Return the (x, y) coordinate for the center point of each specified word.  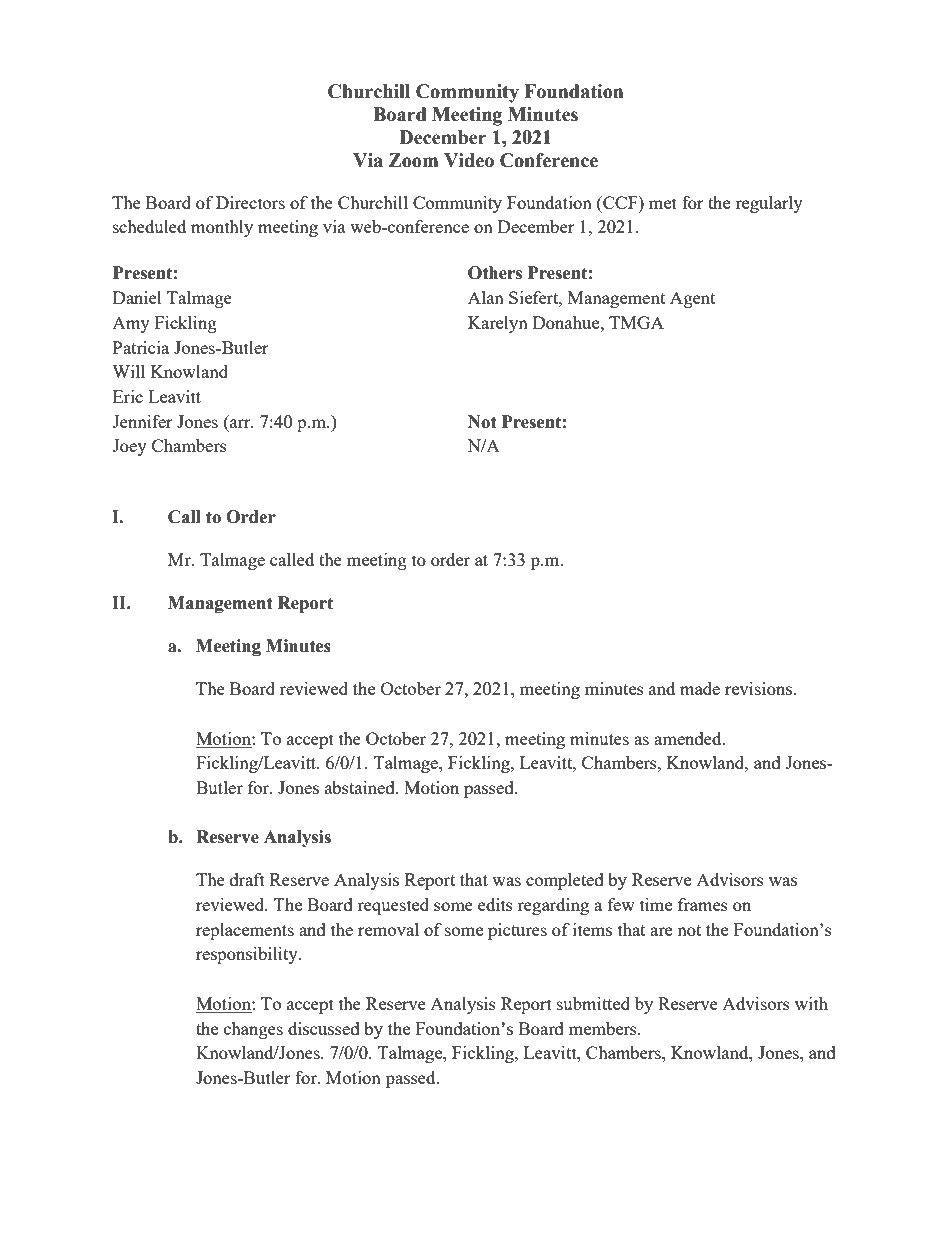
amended (689, 738)
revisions (760, 688)
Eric (128, 396)
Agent (692, 299)
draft (247, 879)
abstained (361, 787)
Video (469, 160)
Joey (129, 447)
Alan (486, 297)
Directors (250, 202)
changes (253, 1030)
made (700, 688)
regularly (769, 204)
